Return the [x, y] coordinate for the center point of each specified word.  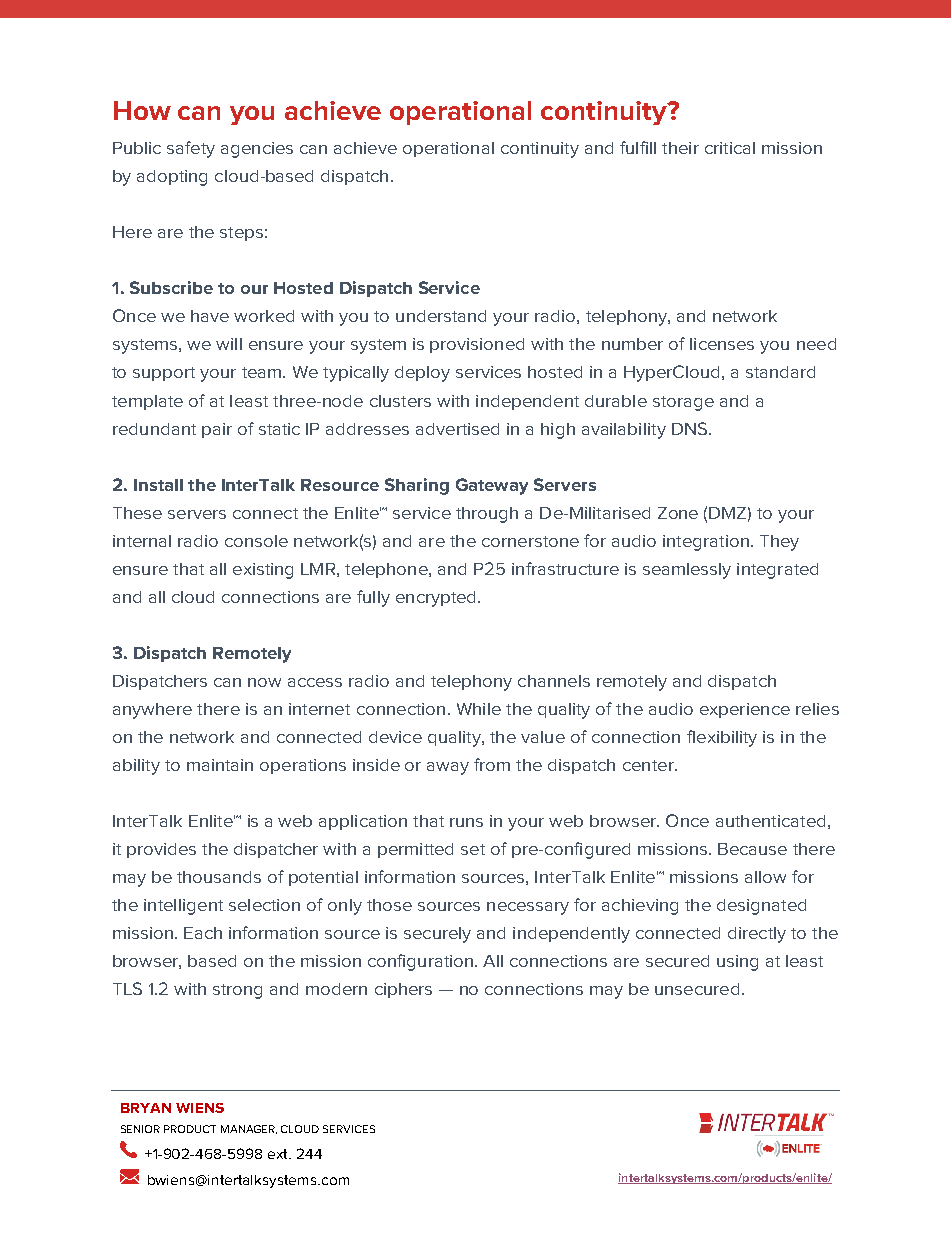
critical [730, 148]
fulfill [638, 147]
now [264, 682]
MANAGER [249, 1129]
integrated [777, 571]
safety [191, 149]
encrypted [435, 599]
